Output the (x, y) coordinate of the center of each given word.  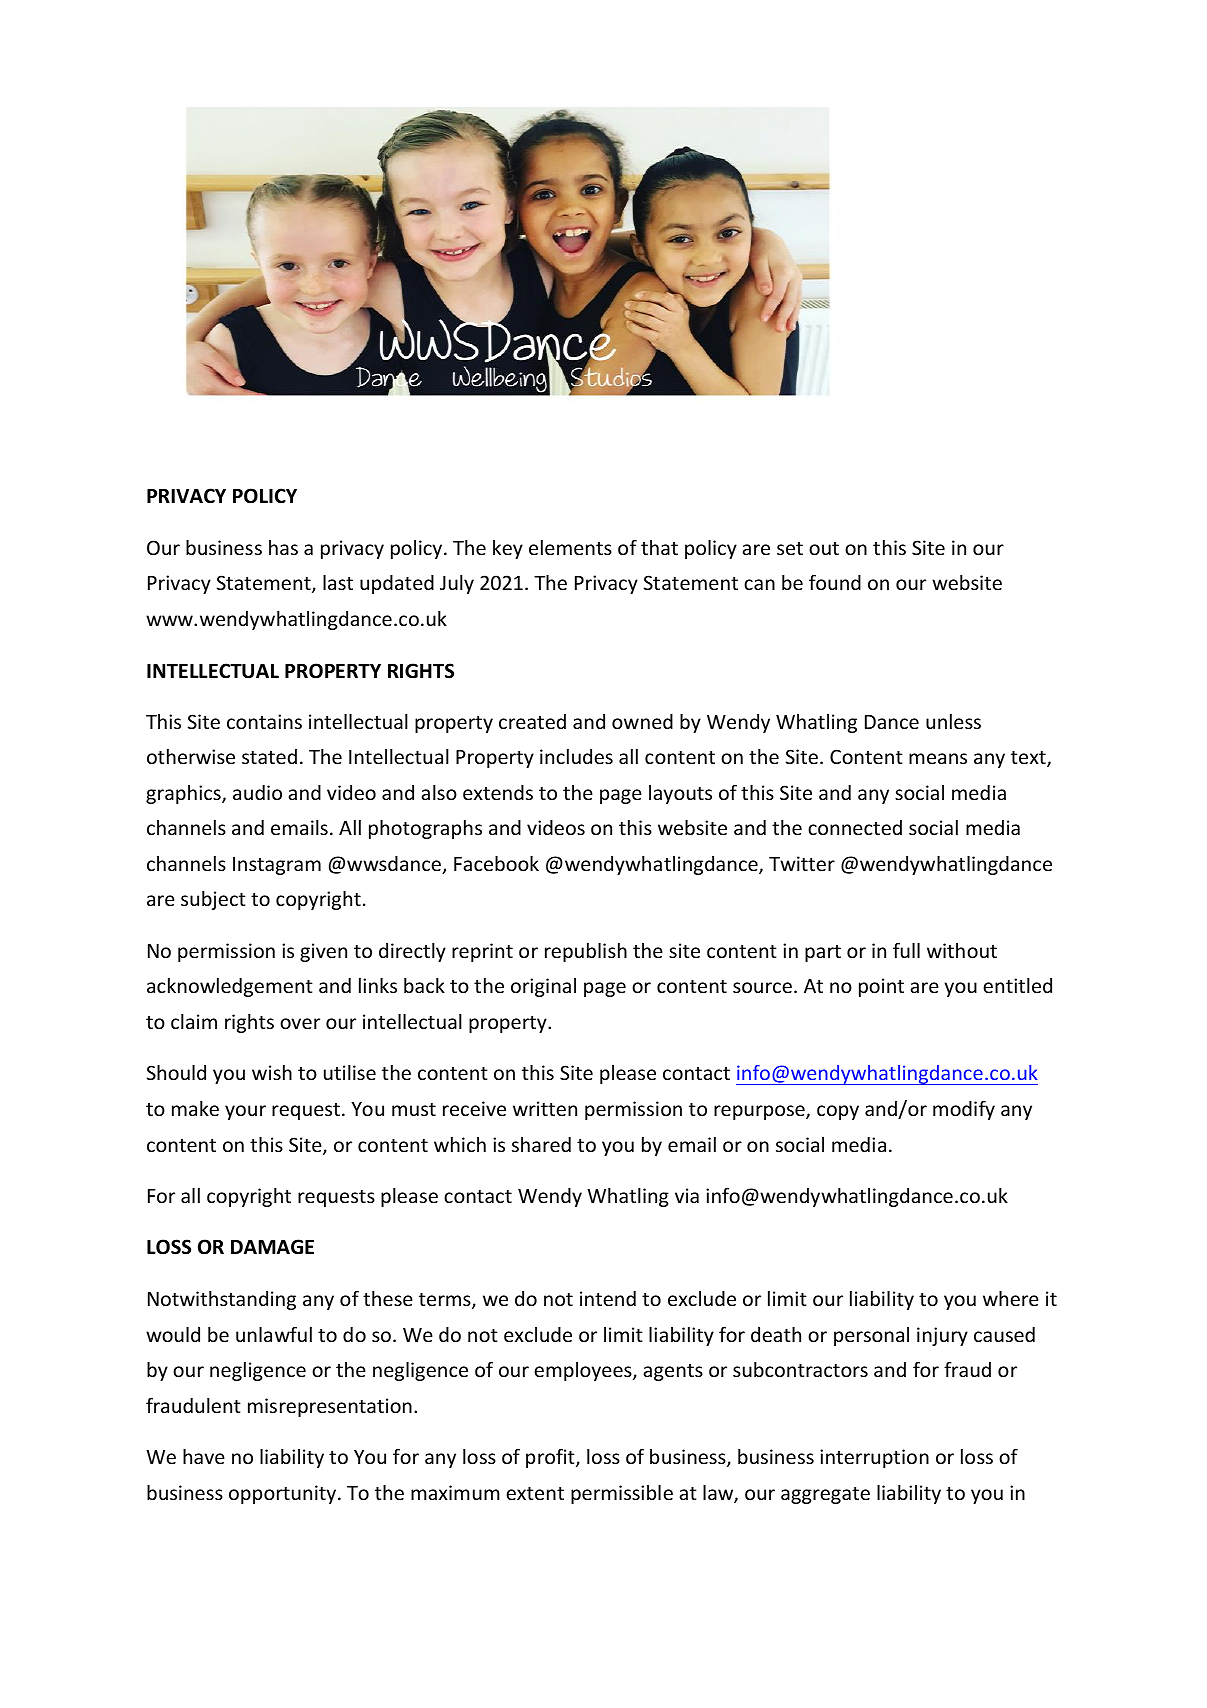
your (245, 1112)
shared (541, 1144)
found (835, 582)
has (283, 547)
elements (570, 547)
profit (551, 1458)
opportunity (284, 1494)
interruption (874, 1458)
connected (855, 827)
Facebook (496, 863)
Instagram (277, 866)
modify (964, 1110)
